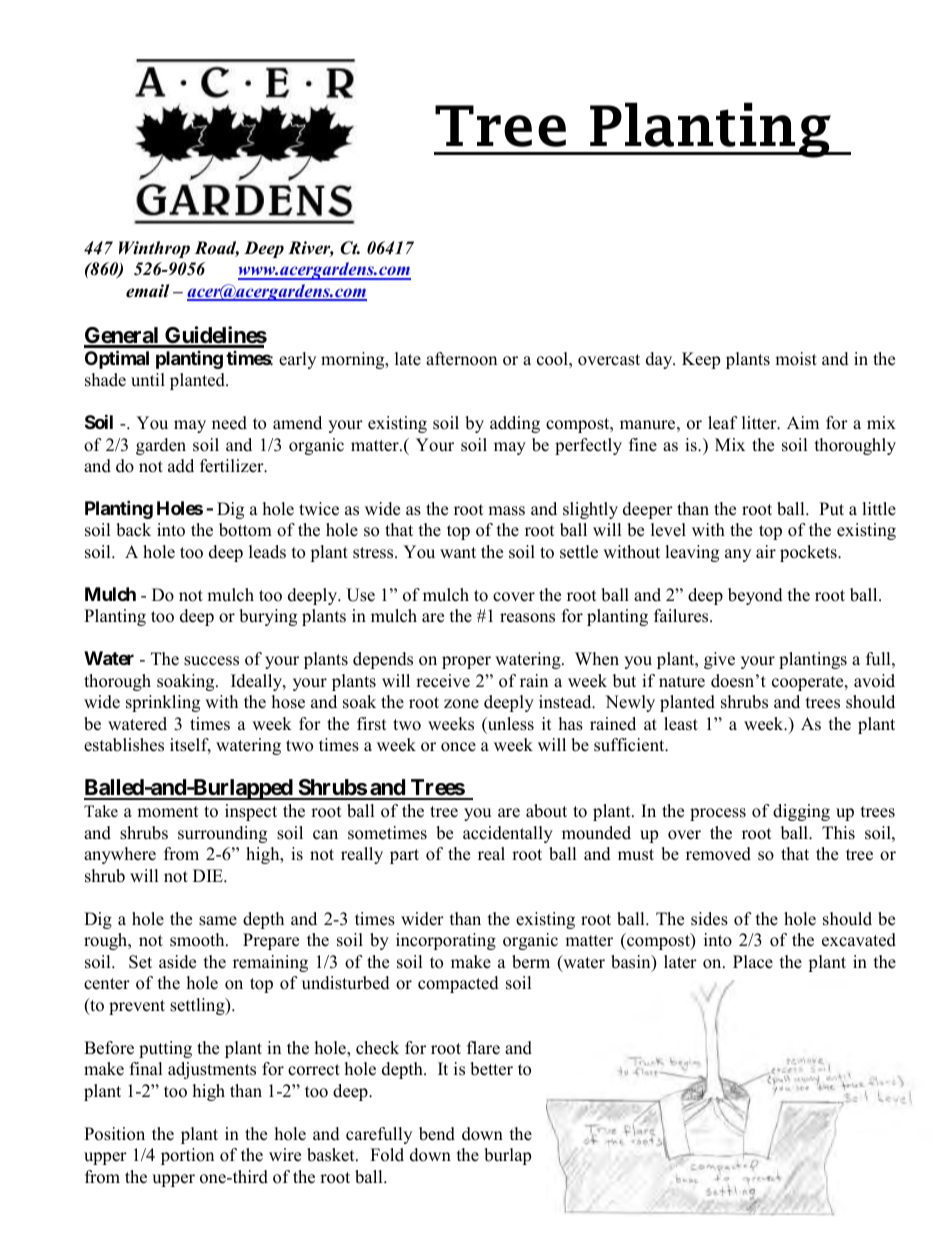  What do you see at coordinates (461, 704) in the screenshot?
I see `zone` at bounding box center [461, 704].
